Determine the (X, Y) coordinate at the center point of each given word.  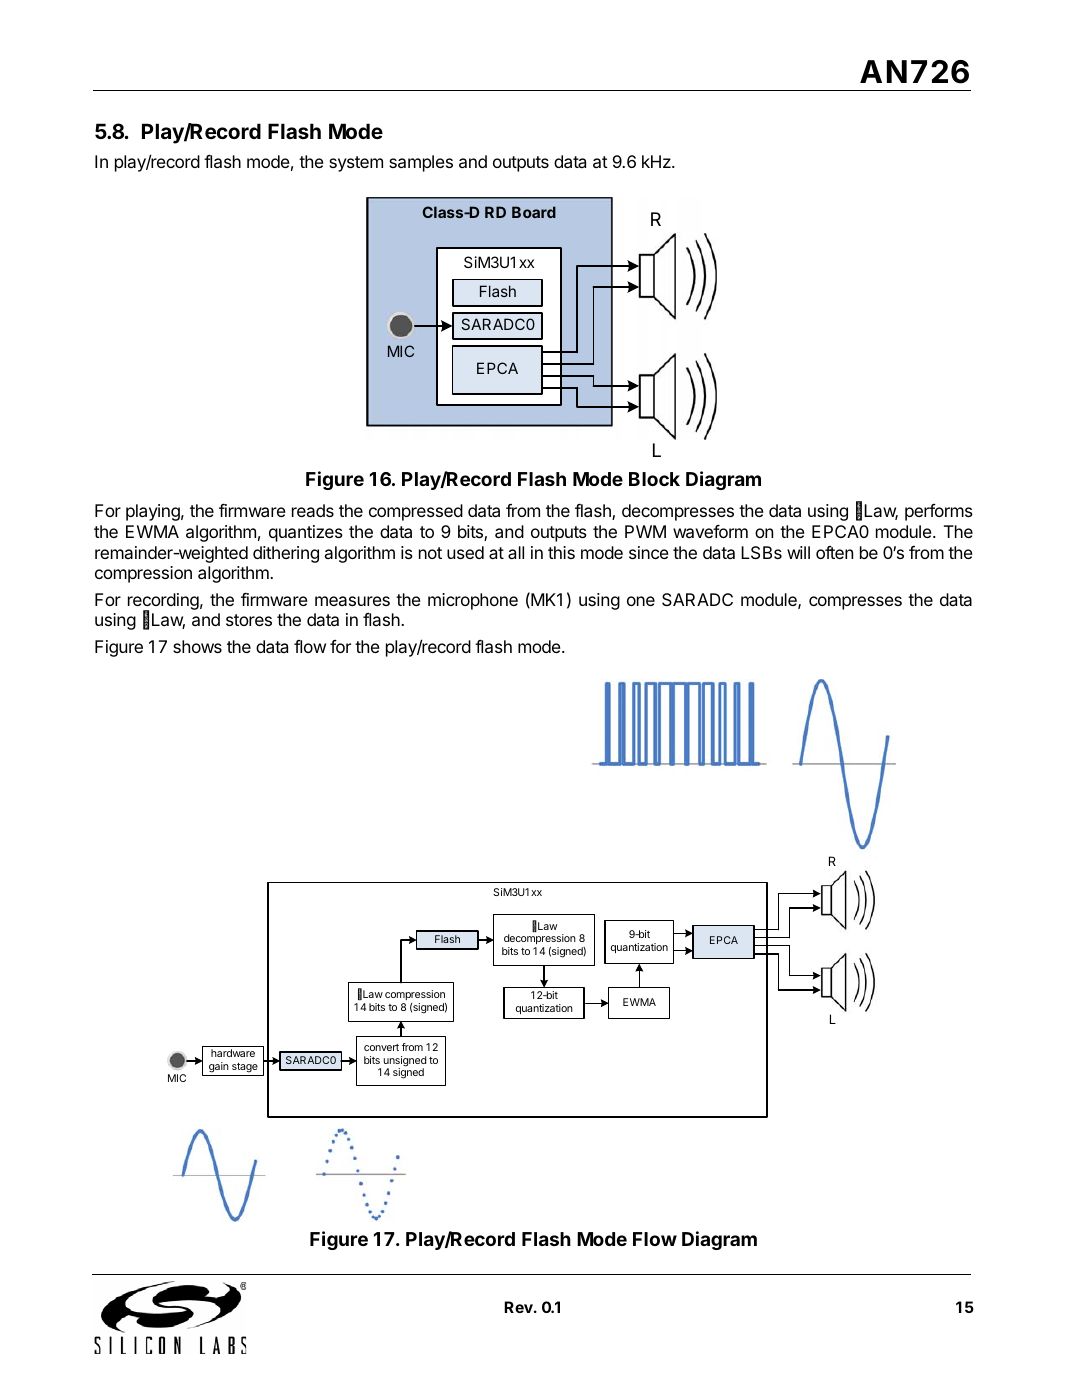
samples (421, 163)
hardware (233, 1053)
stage (245, 1068)
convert (381, 1047)
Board (534, 212)
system (356, 164)
